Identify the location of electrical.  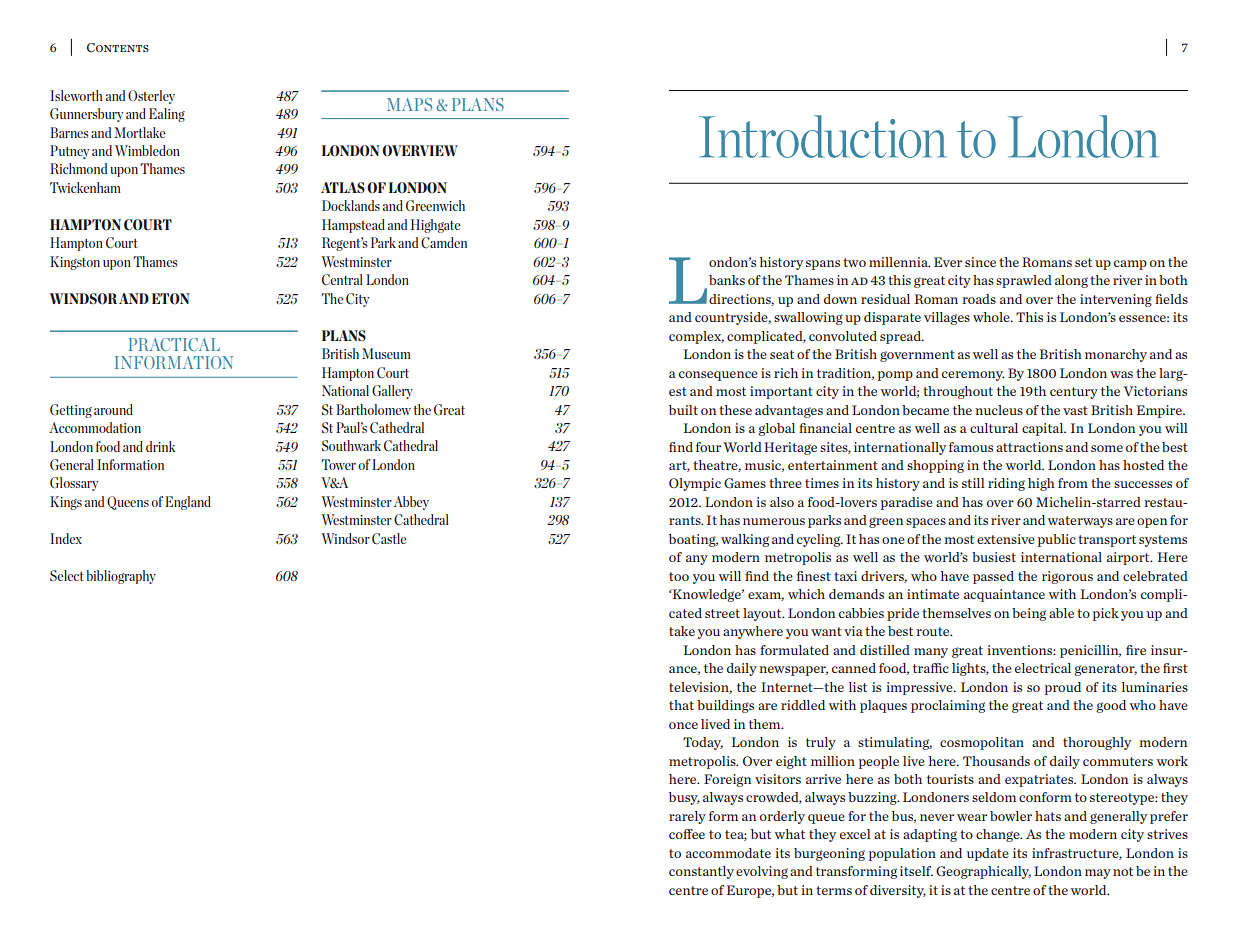
(1043, 668).
